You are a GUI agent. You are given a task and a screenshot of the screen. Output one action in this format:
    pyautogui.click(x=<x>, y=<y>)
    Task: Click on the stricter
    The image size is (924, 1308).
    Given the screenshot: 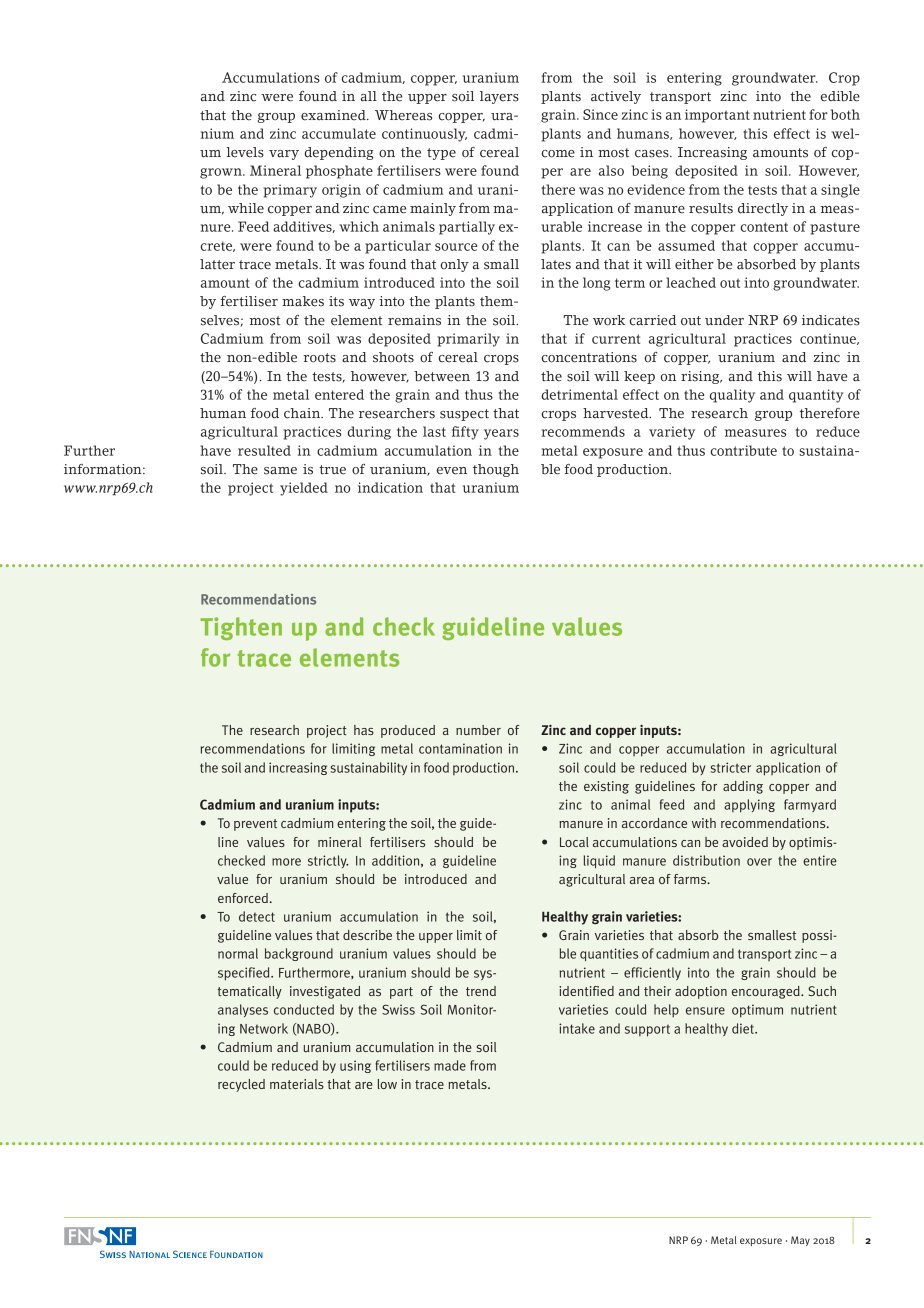 What is the action you would take?
    pyautogui.click(x=731, y=767)
